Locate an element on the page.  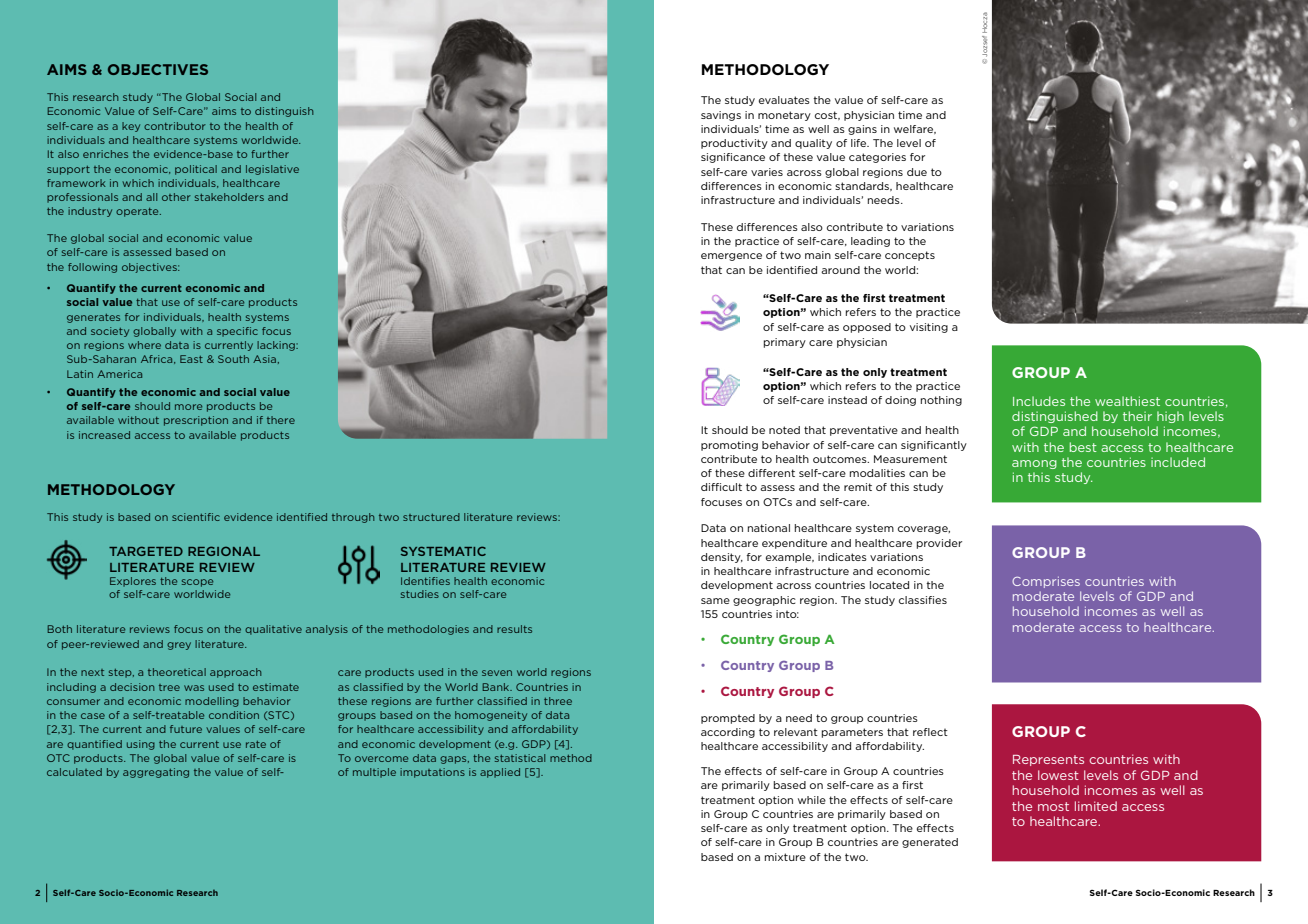
visiting is located at coordinates (929, 328).
